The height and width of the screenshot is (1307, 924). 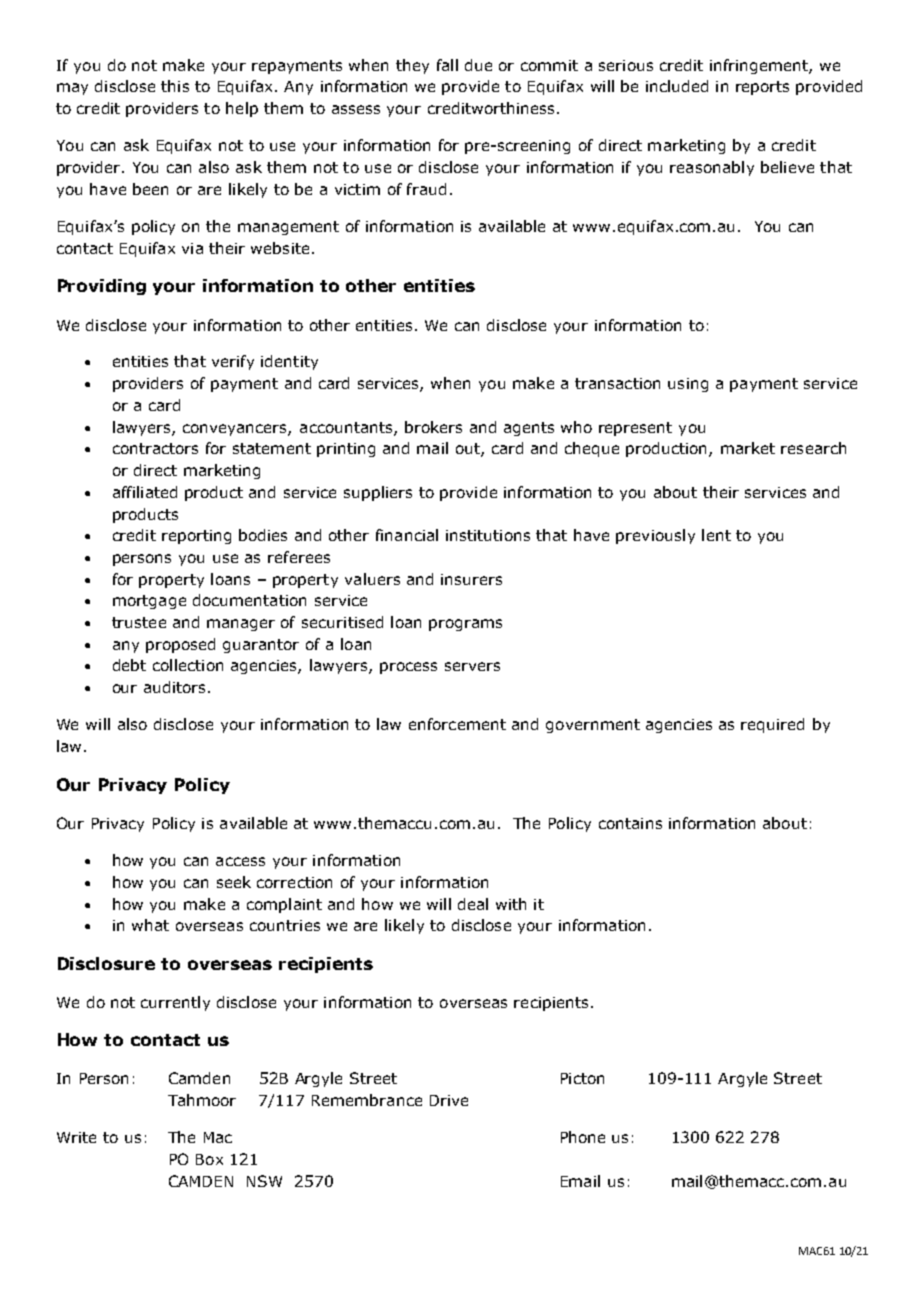 What do you see at coordinates (457, 724) in the screenshot?
I see `enforcement` at bounding box center [457, 724].
